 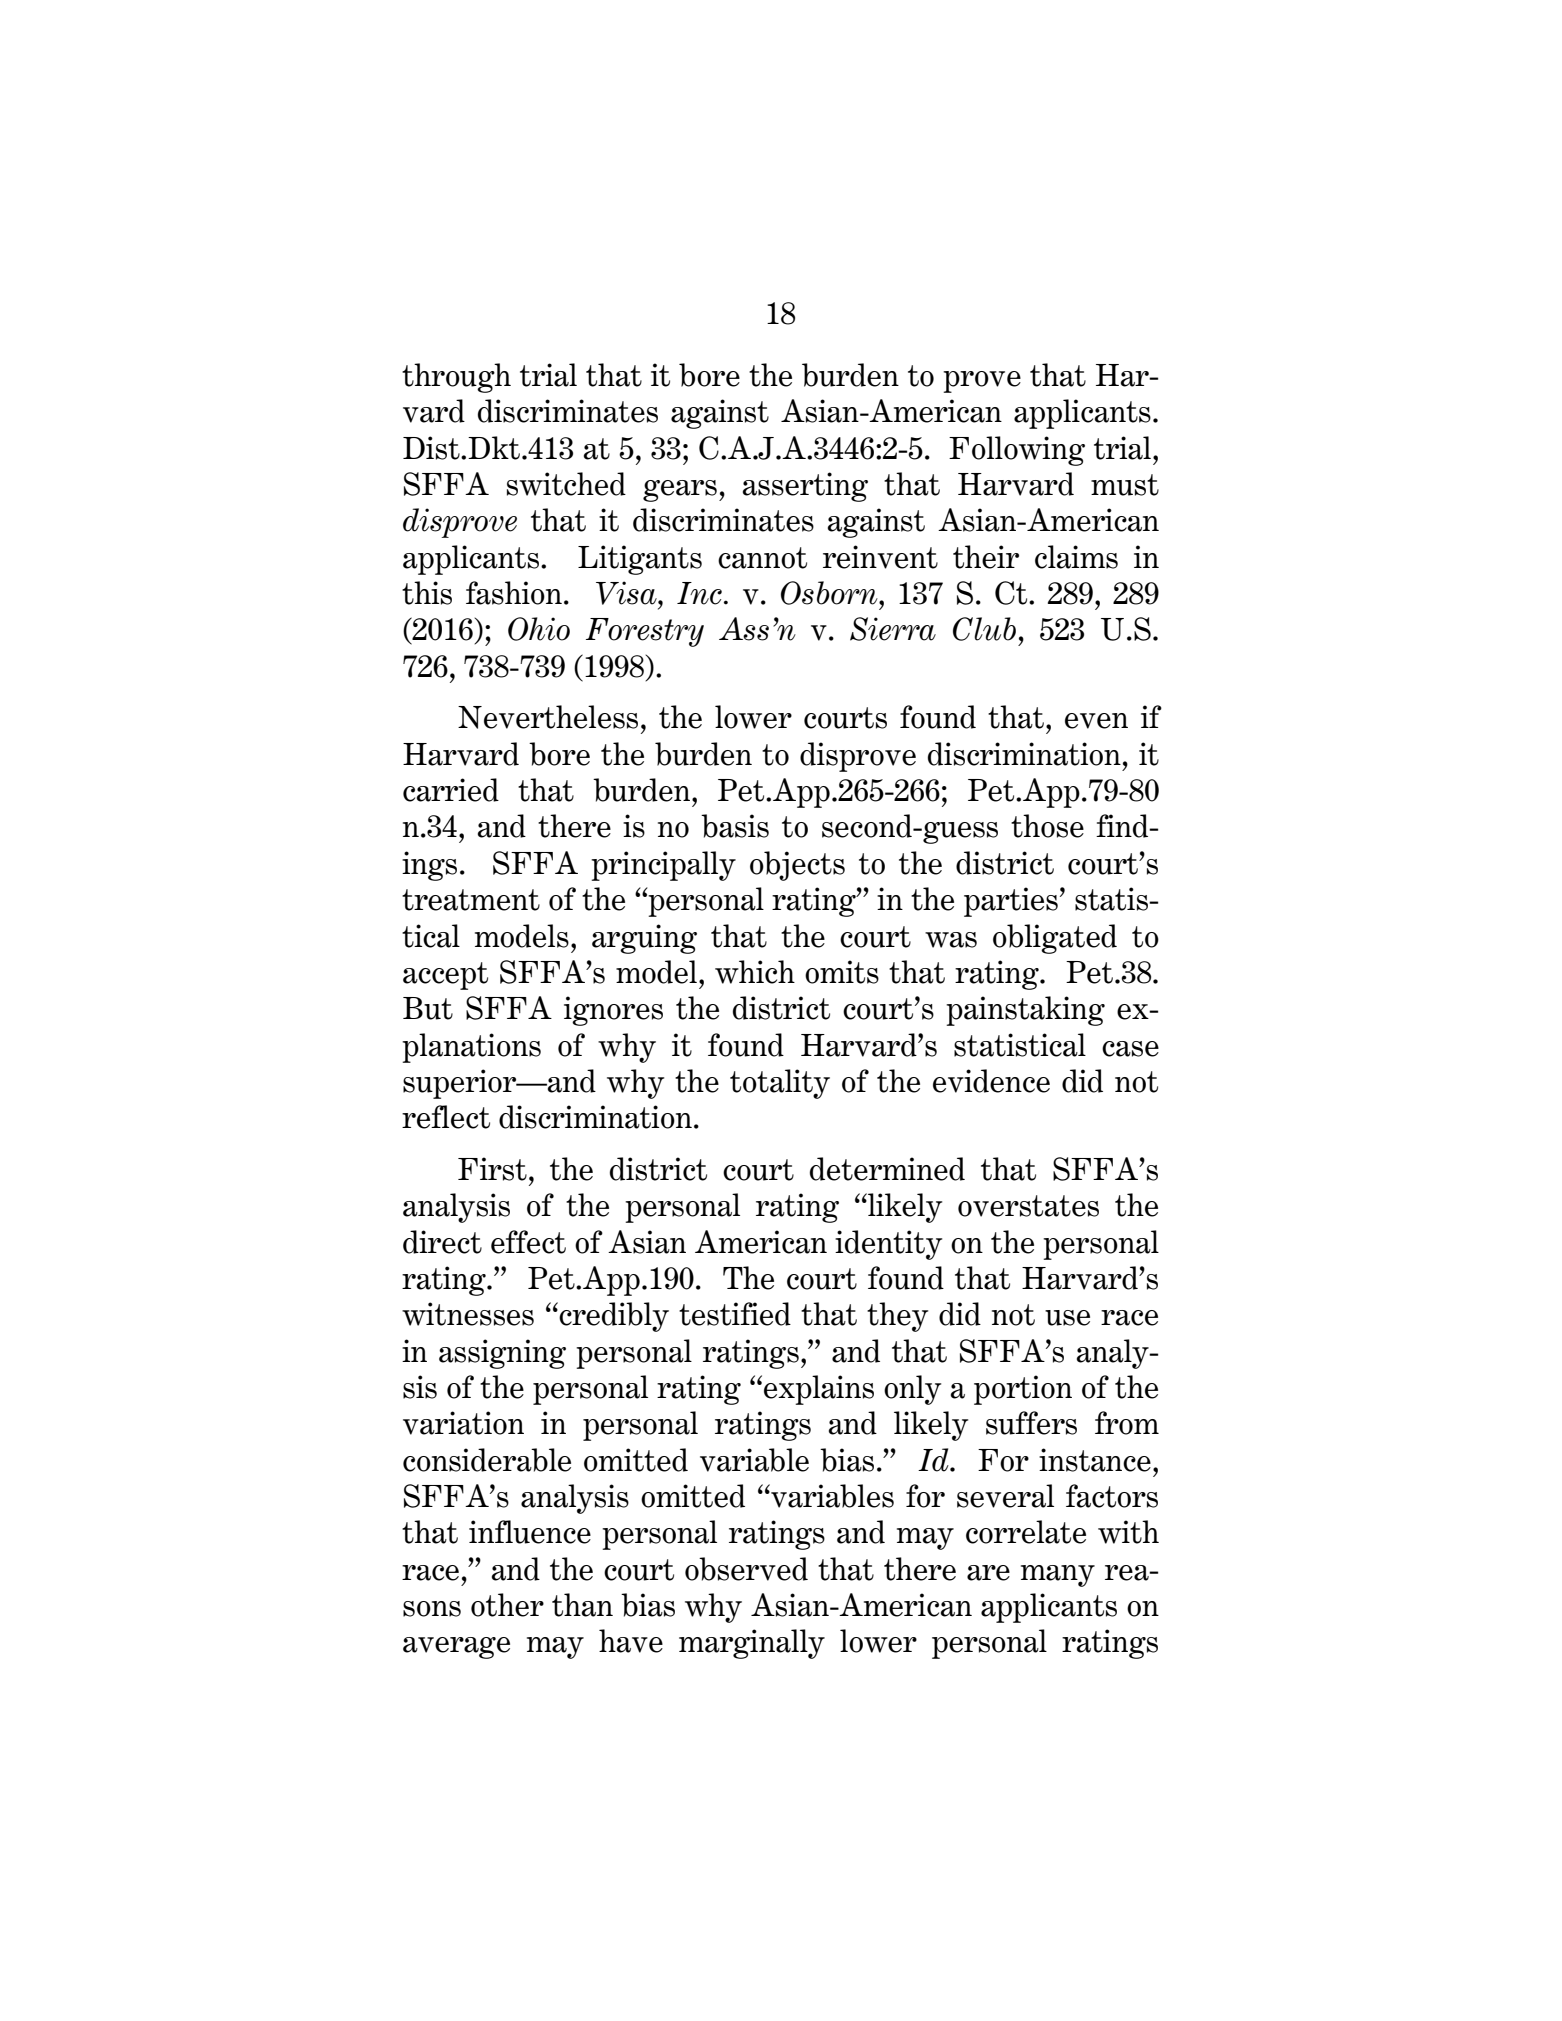 What do you see at coordinates (548, 717) in the page?
I see `Nevertheless` at bounding box center [548, 717].
